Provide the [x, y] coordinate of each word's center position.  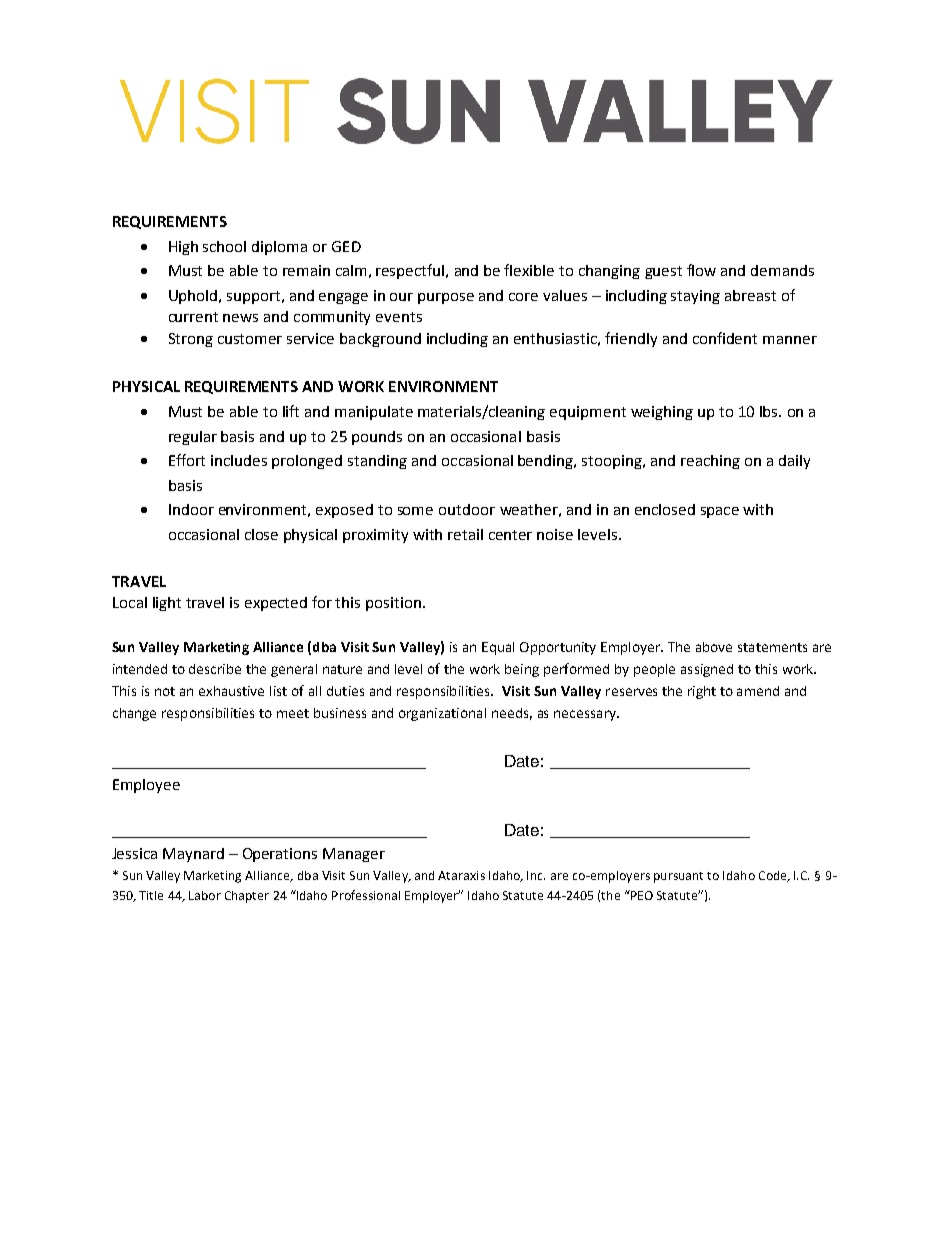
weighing [662, 413]
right [702, 692]
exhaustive [231, 691]
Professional [366, 895]
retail [465, 534]
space [720, 512]
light [167, 604]
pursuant [678, 877]
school [224, 246]
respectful [411, 271]
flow [701, 270]
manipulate [374, 413]
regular [193, 438]
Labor [205, 895]
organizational [442, 714]
